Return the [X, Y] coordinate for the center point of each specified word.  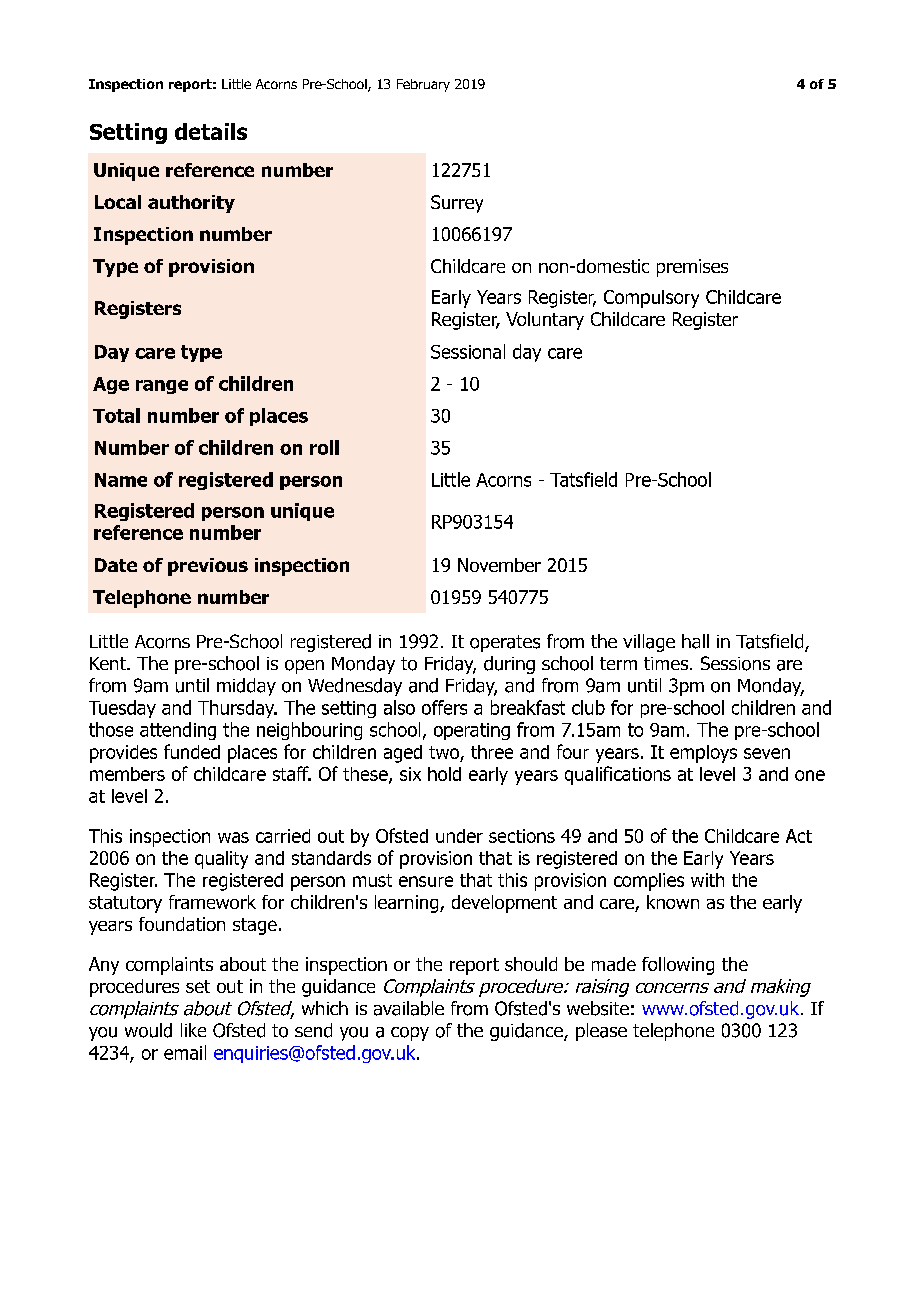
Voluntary [545, 321]
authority [191, 204]
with [707, 880]
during [509, 665]
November [499, 565]
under [459, 836]
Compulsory [651, 299]
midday [246, 687]
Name [121, 480]
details [211, 131]
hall [695, 641]
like [193, 1030]
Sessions [735, 663]
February [423, 85]
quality [221, 860]
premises [692, 268]
